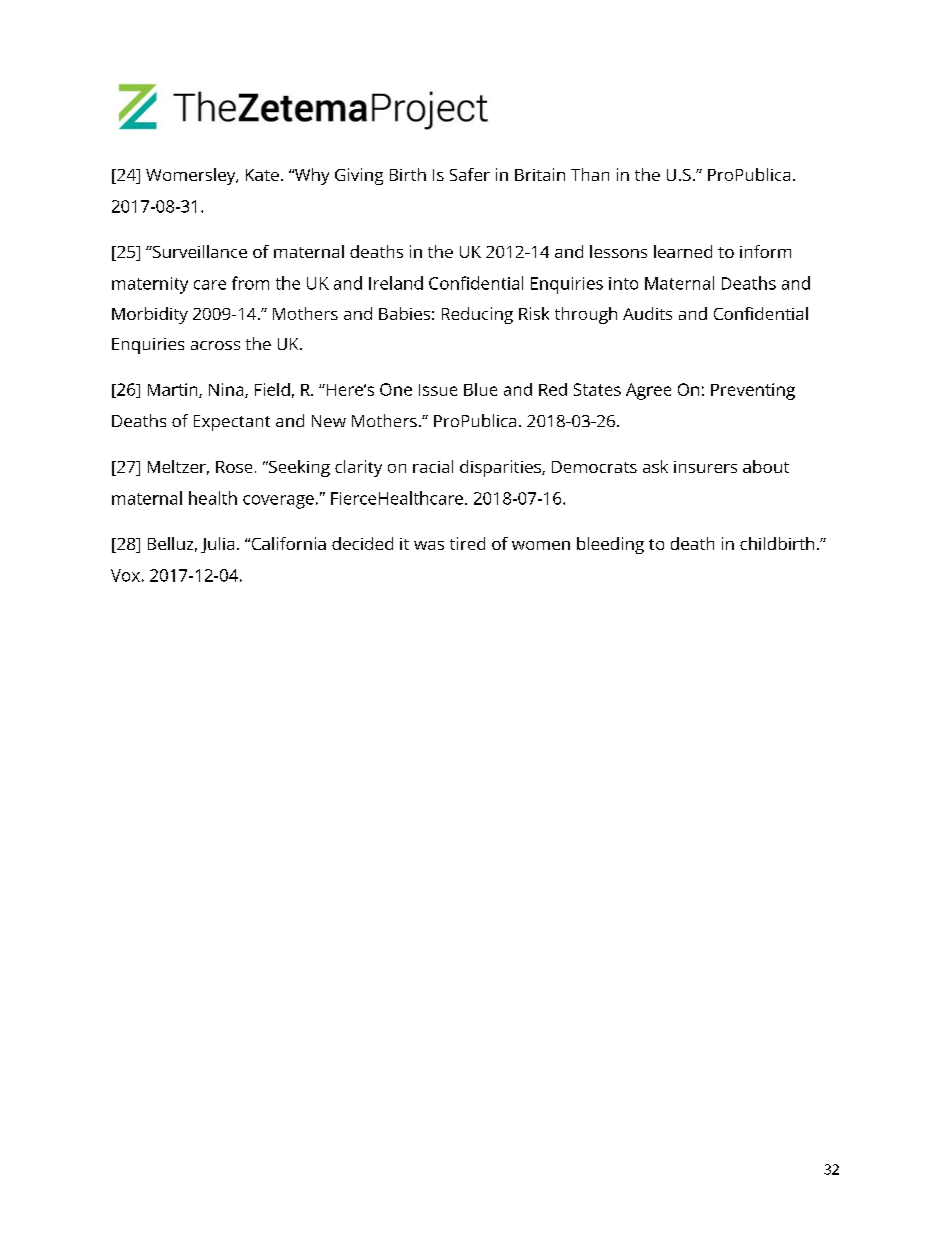 The width and height of the screenshot is (952, 1233). What do you see at coordinates (234, 467) in the screenshot?
I see `Rose` at bounding box center [234, 467].
